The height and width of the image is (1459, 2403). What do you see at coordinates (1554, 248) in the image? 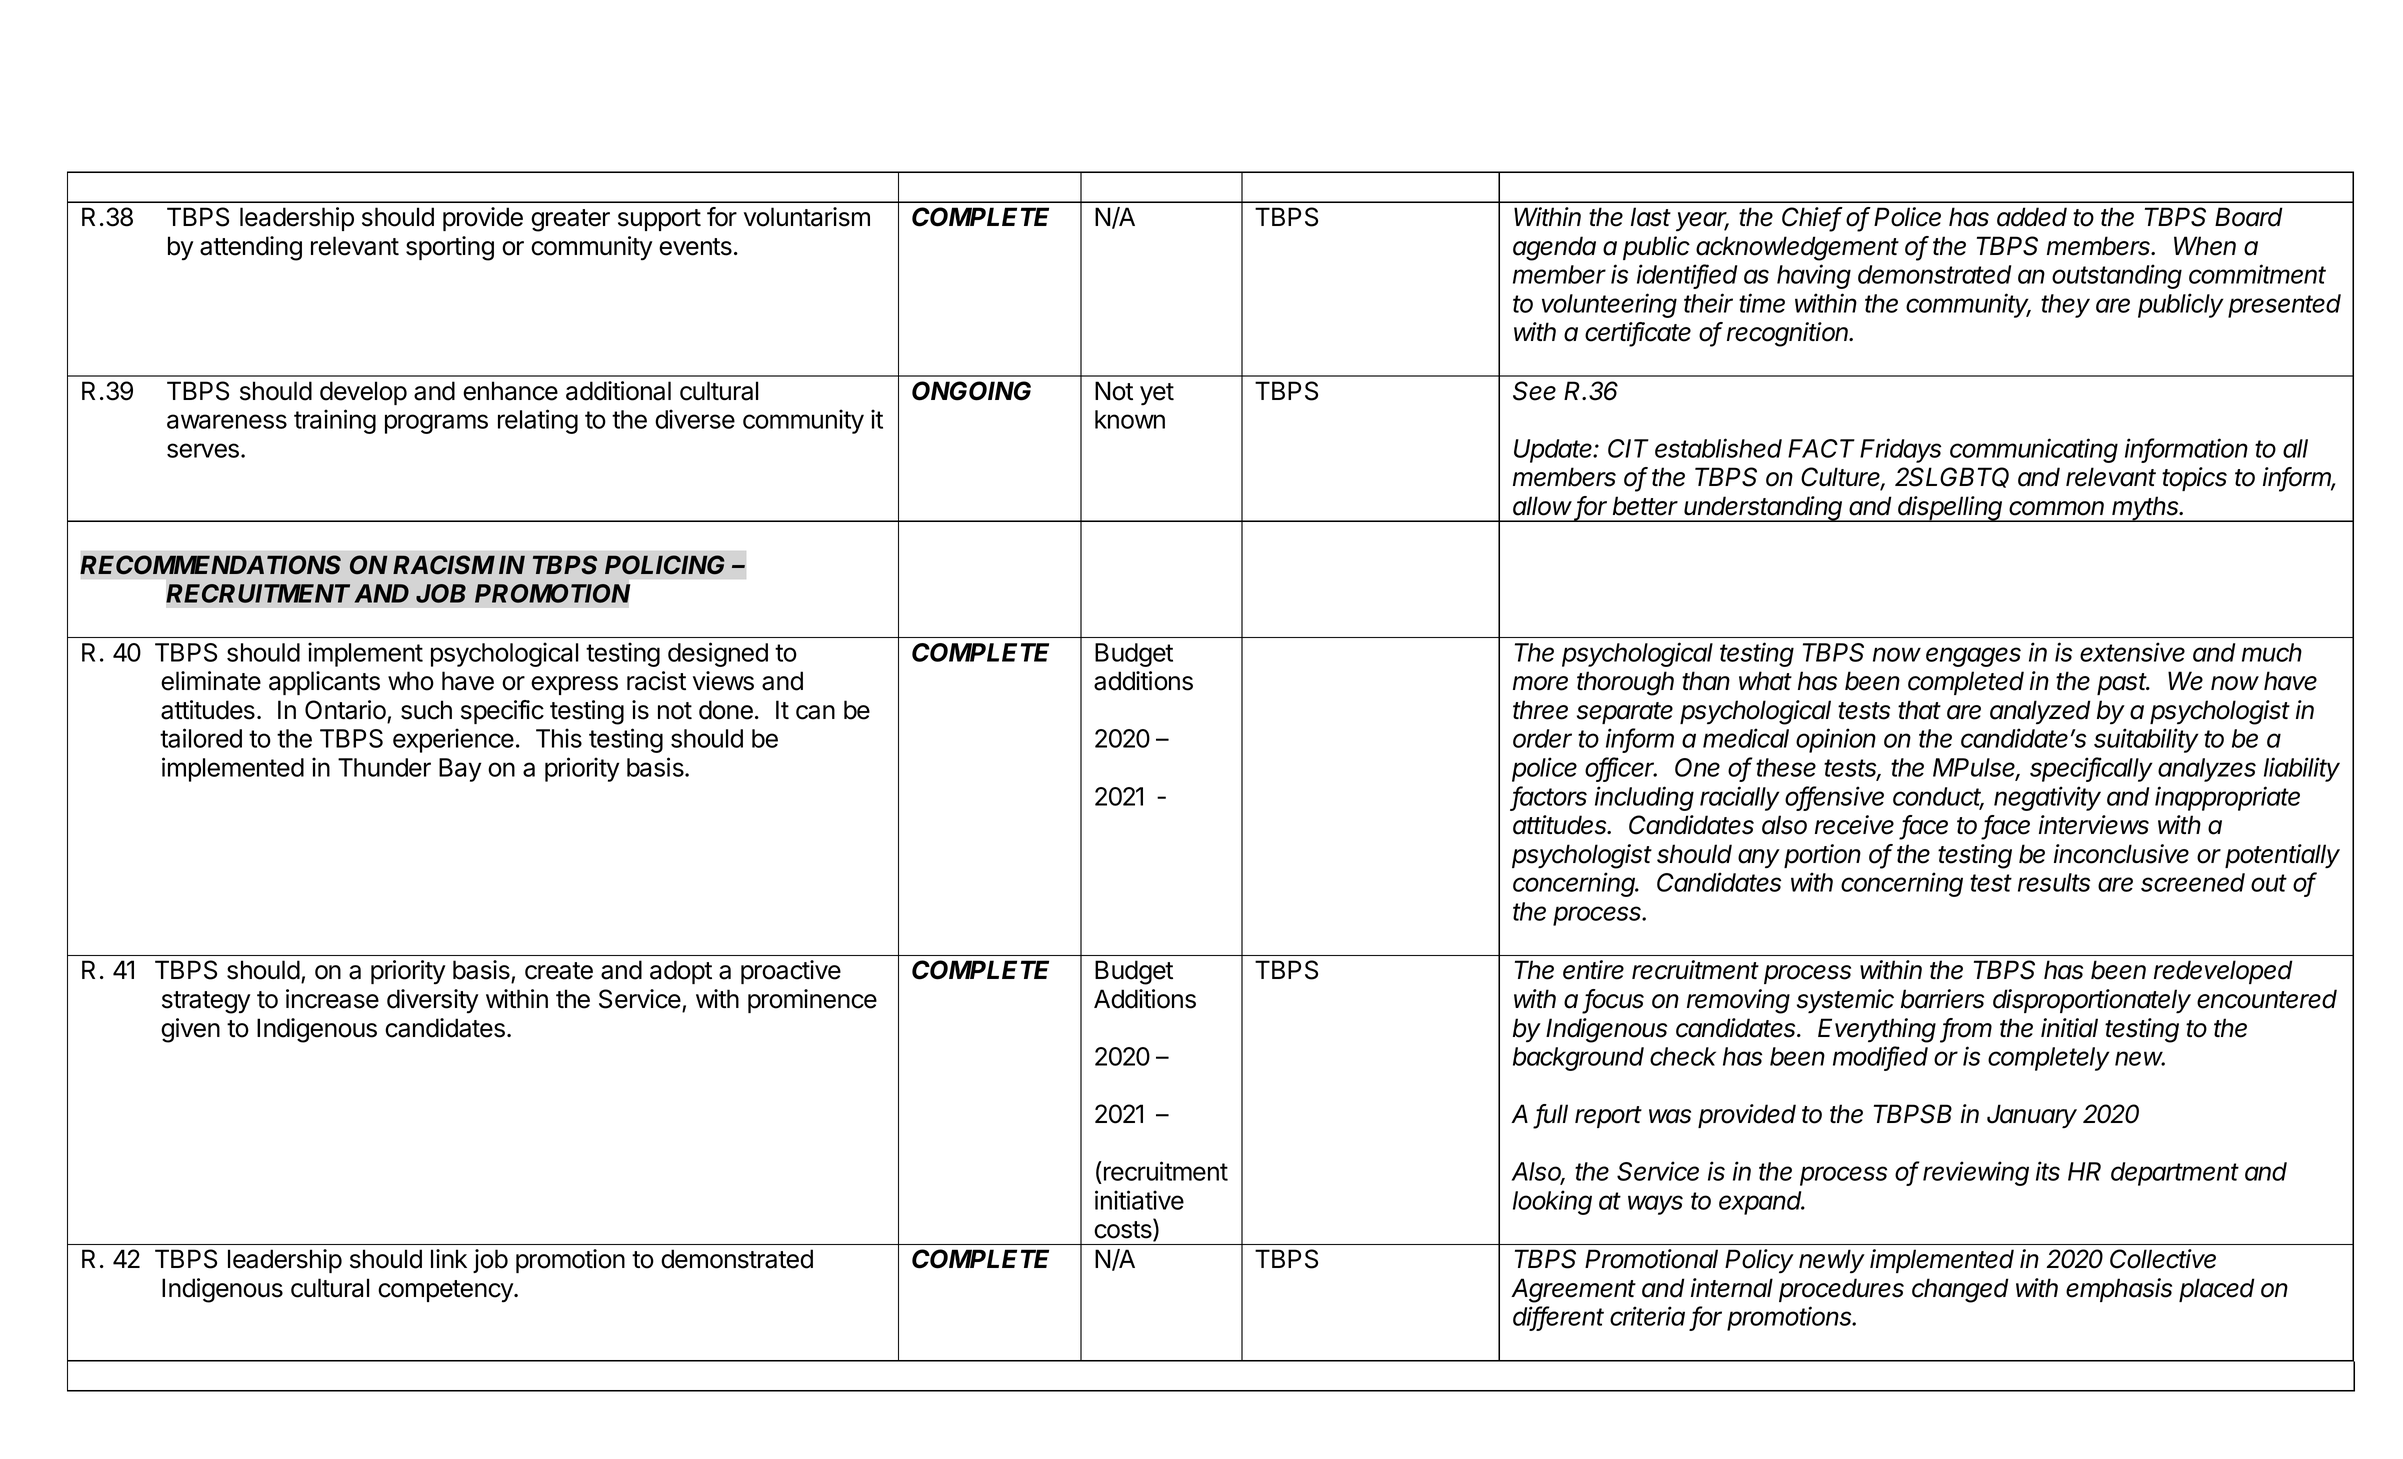
I see `agenda` at bounding box center [1554, 248].
